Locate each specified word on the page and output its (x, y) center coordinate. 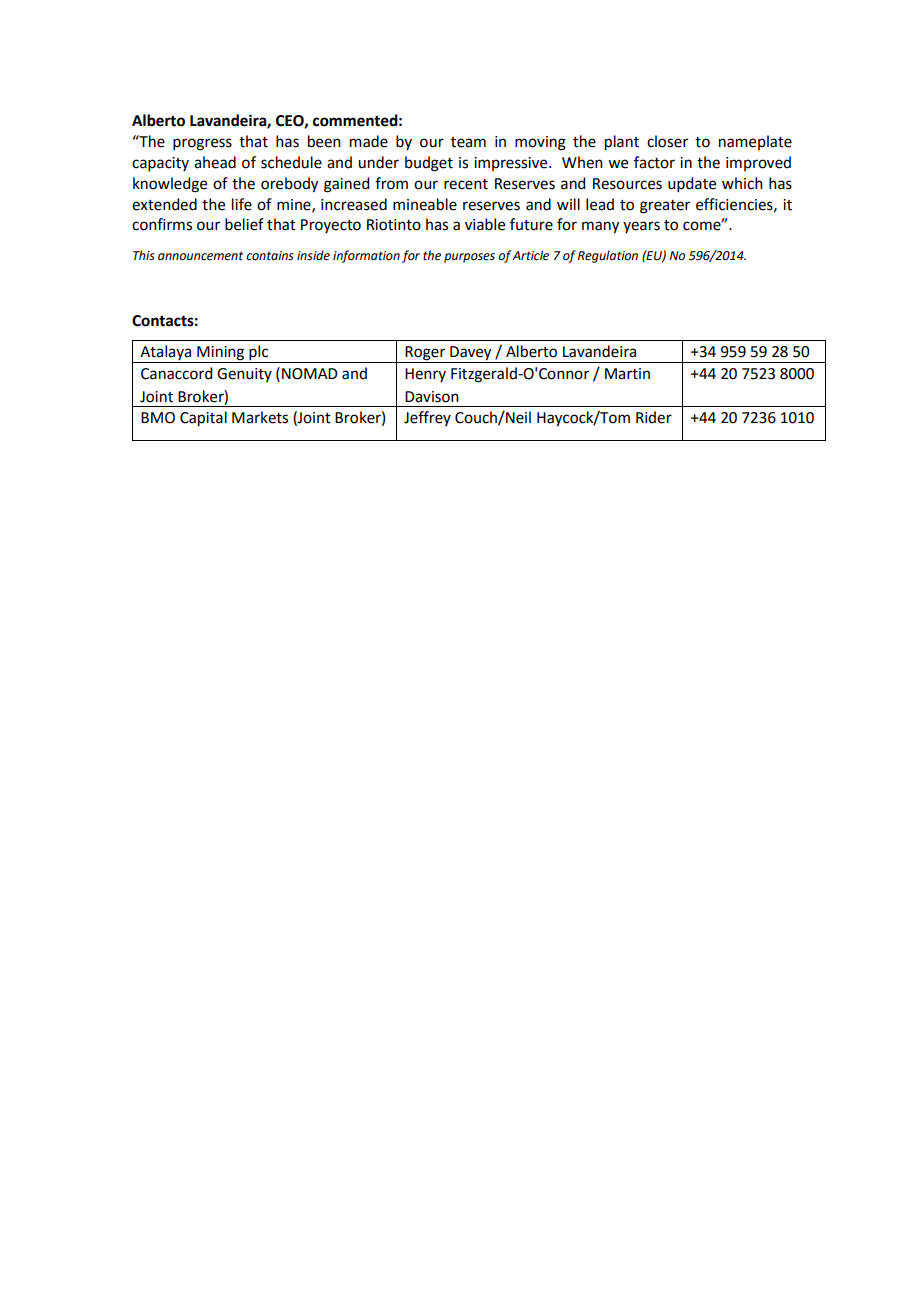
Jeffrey (427, 418)
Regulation (608, 256)
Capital (203, 419)
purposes (469, 258)
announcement (200, 256)
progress (202, 144)
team (468, 142)
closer (667, 141)
